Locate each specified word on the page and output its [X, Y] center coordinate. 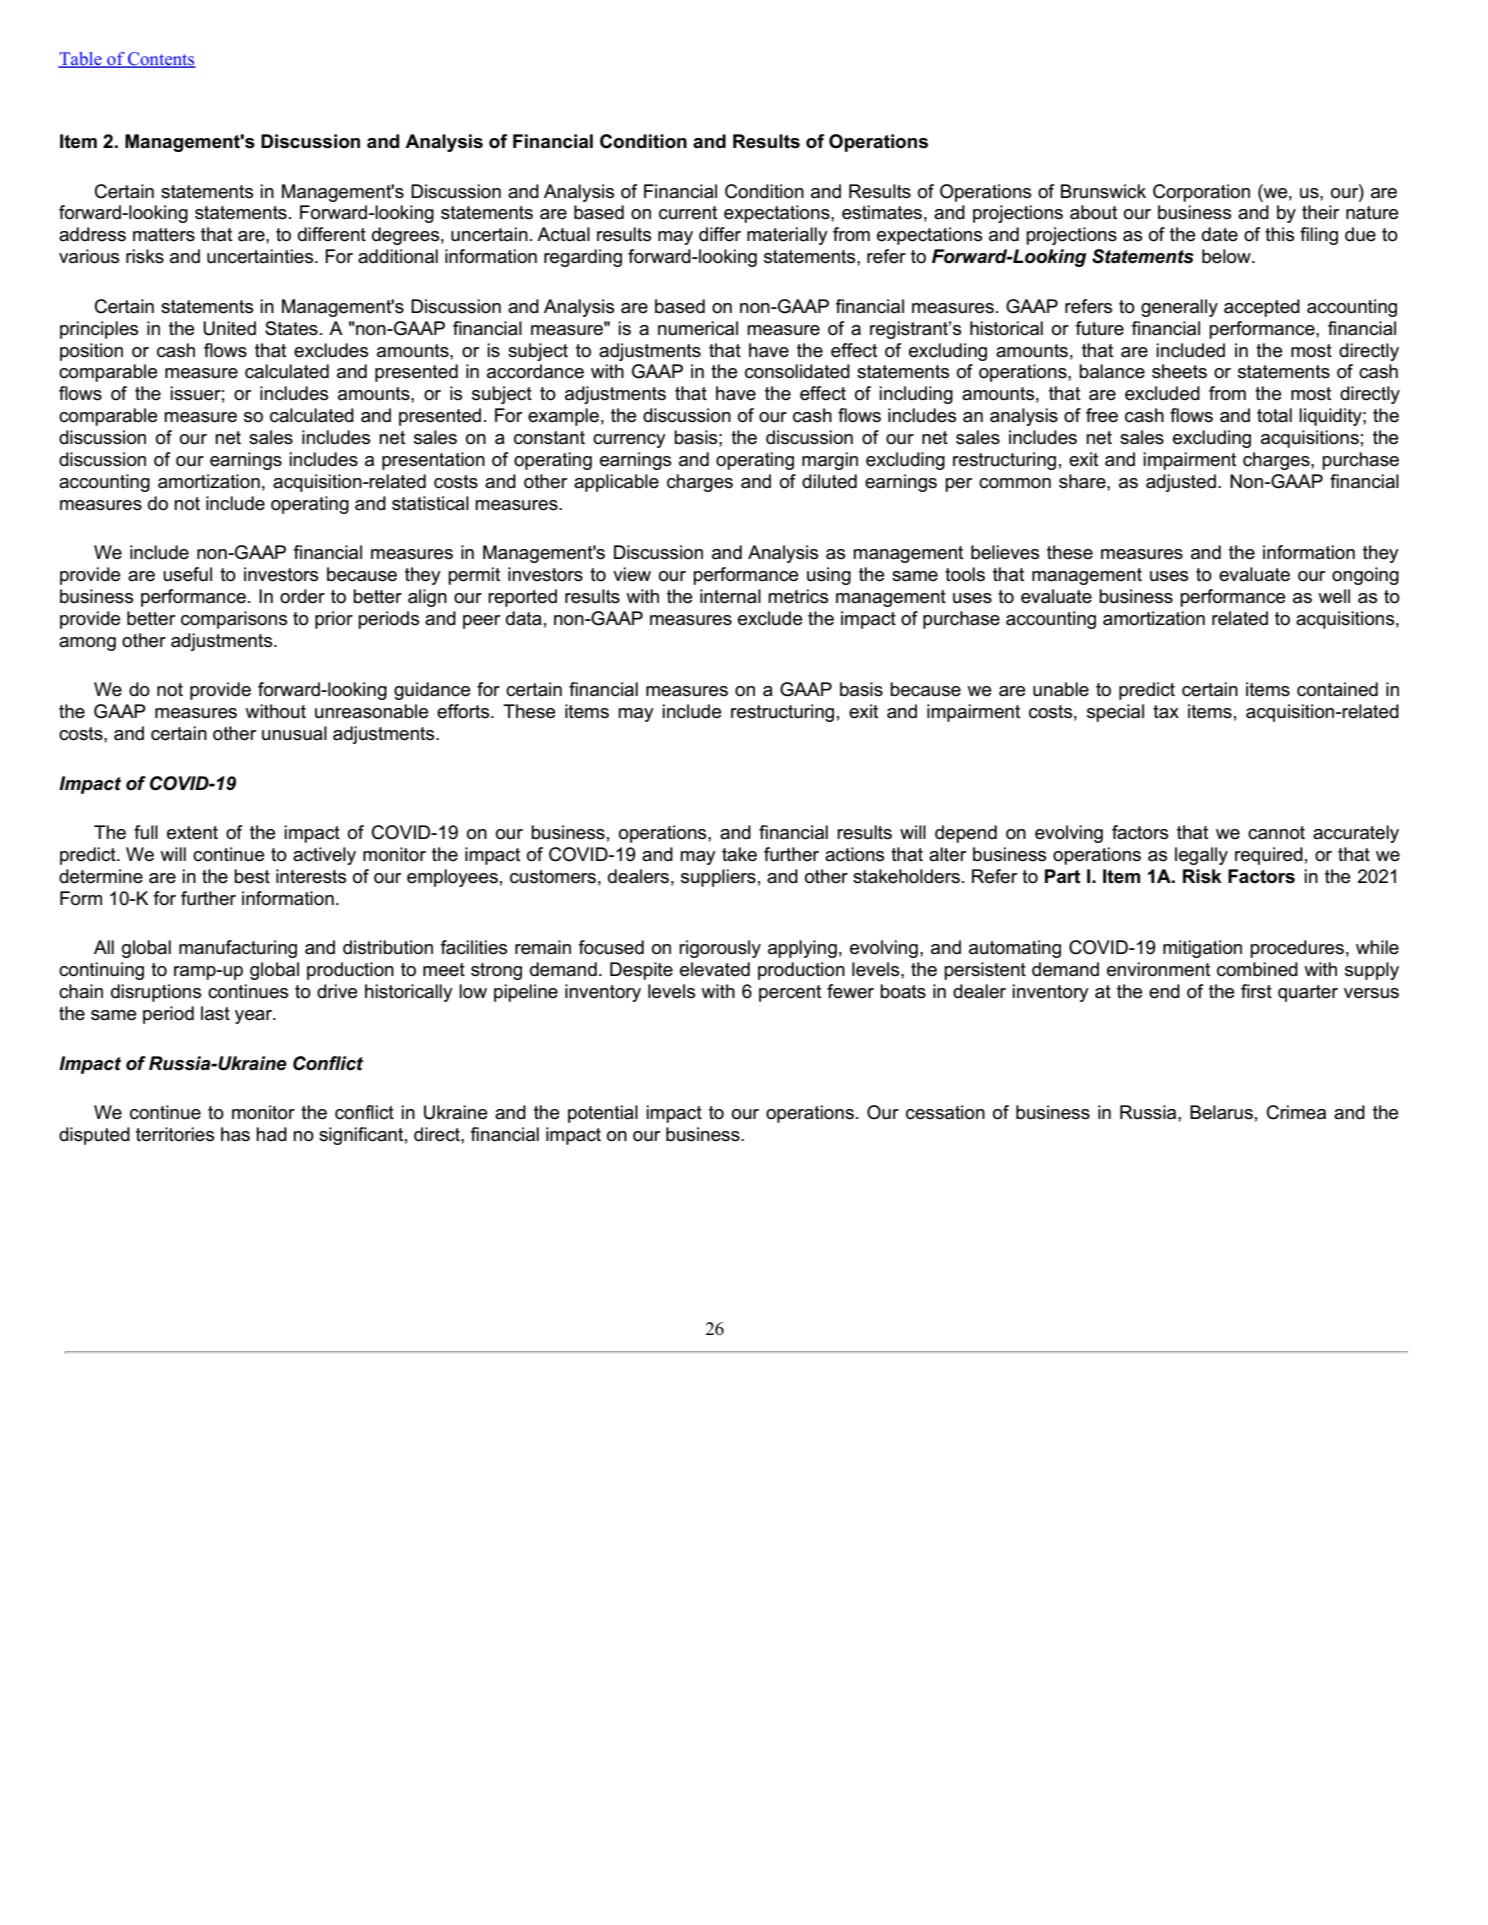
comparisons [234, 620]
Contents [161, 60]
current [688, 213]
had [271, 1134]
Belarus [1221, 1112]
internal [730, 596]
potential [603, 1114]
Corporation [1201, 193]
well [1334, 596]
